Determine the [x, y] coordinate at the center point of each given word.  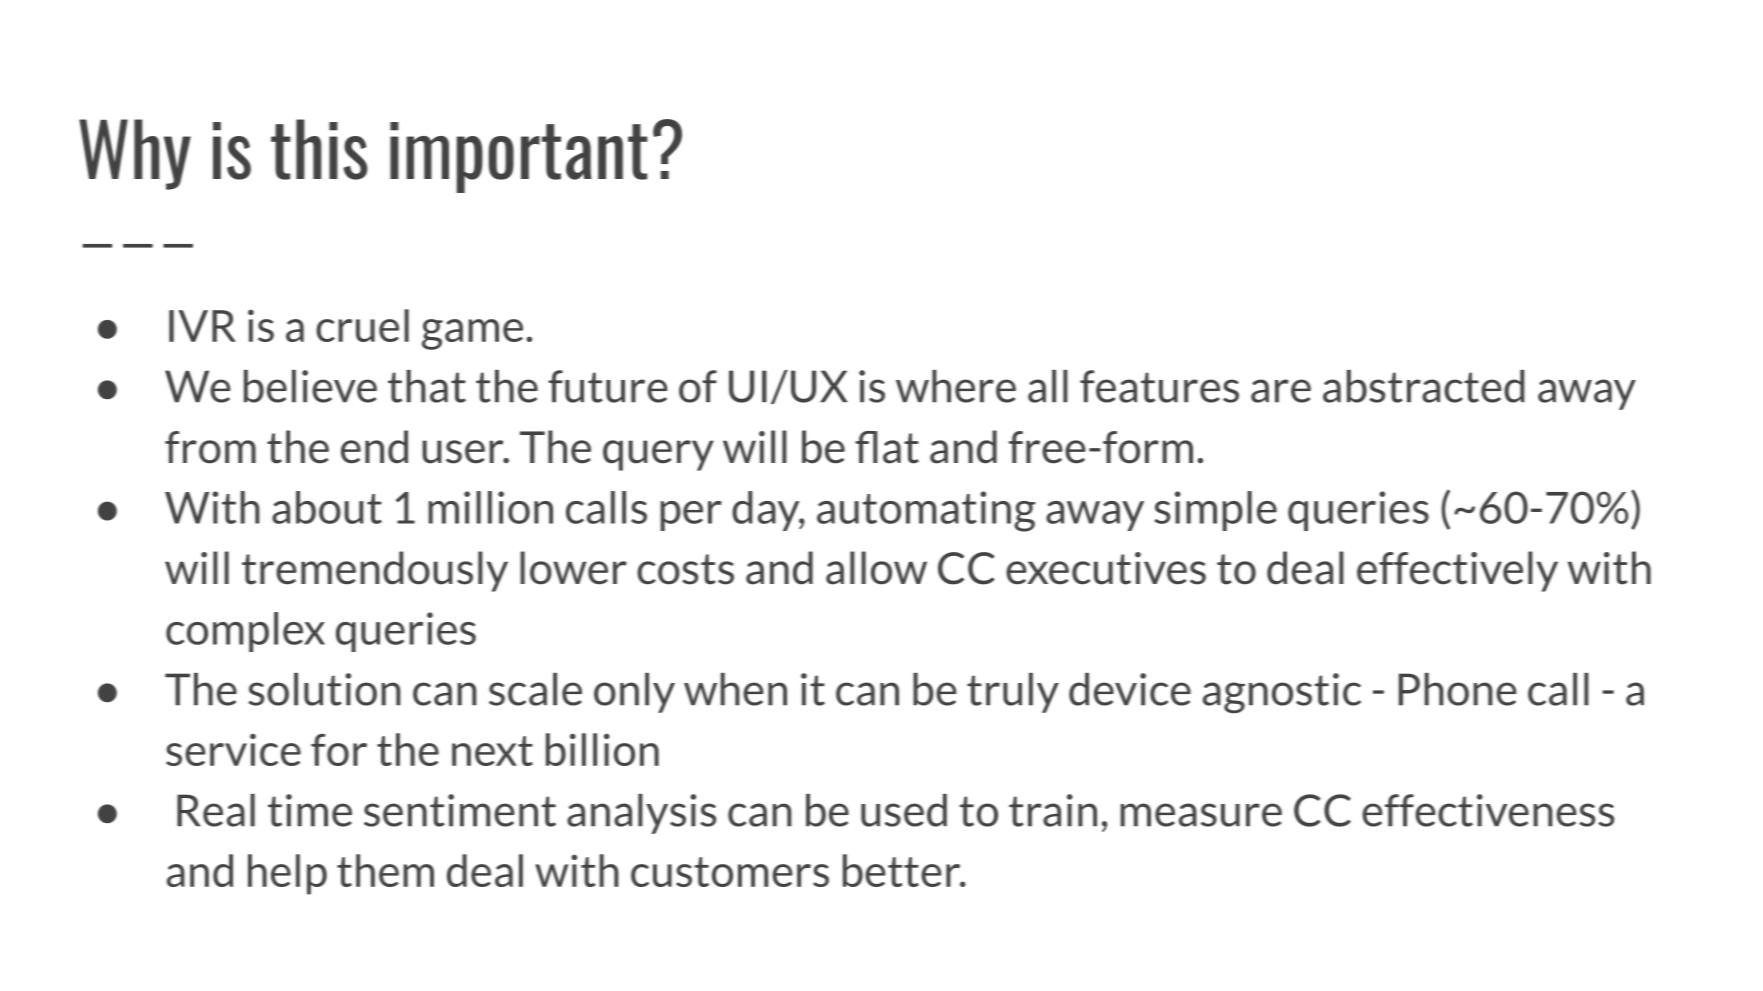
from [210, 447]
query [658, 455]
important [519, 157]
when [735, 689]
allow [876, 568]
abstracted [1424, 386]
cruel [362, 325]
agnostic [1282, 693]
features [1159, 386]
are [1281, 391]
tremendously [375, 571]
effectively [1457, 571]
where [956, 386]
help [287, 874]
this [319, 149]
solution [324, 689]
